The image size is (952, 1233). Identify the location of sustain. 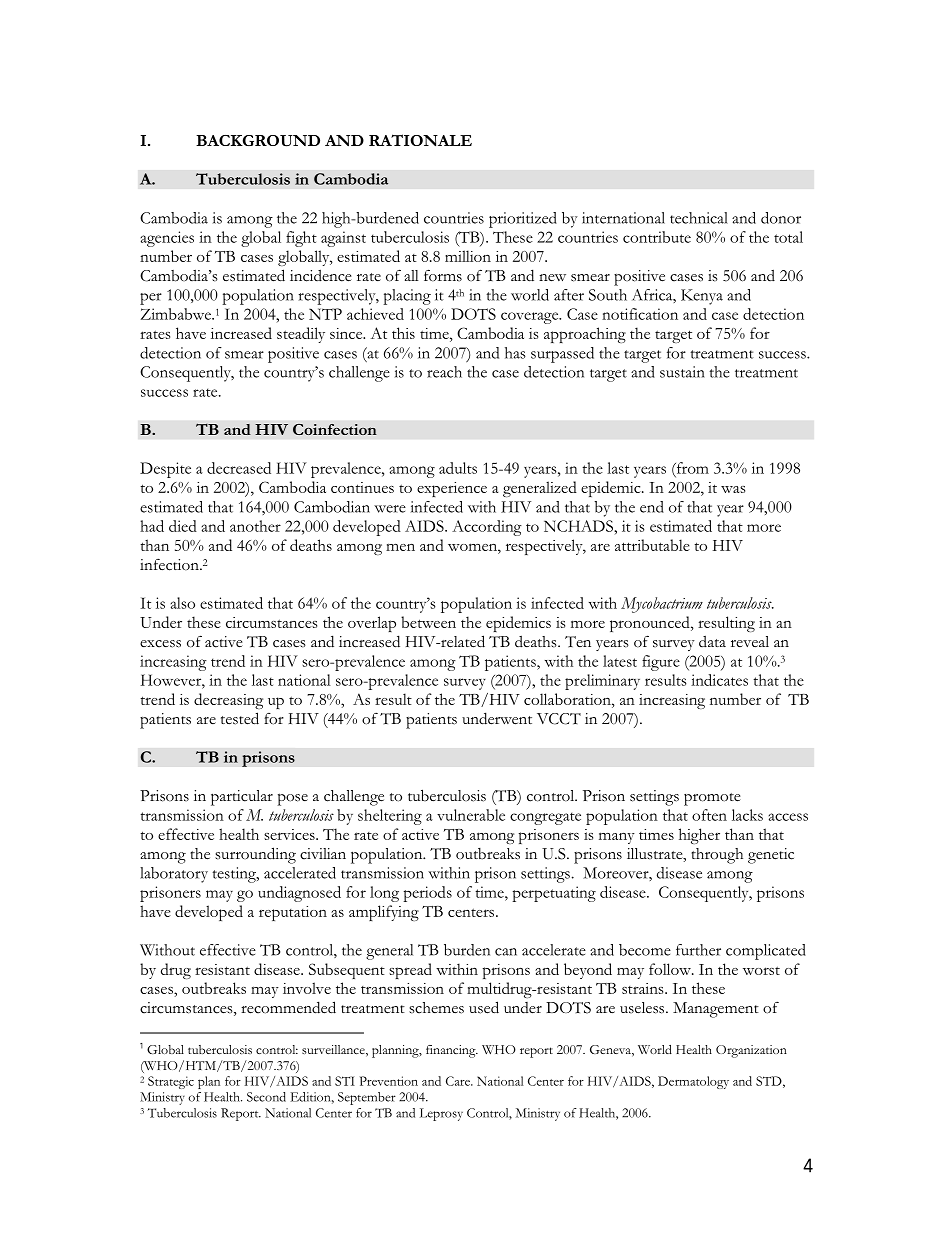
(682, 372).
